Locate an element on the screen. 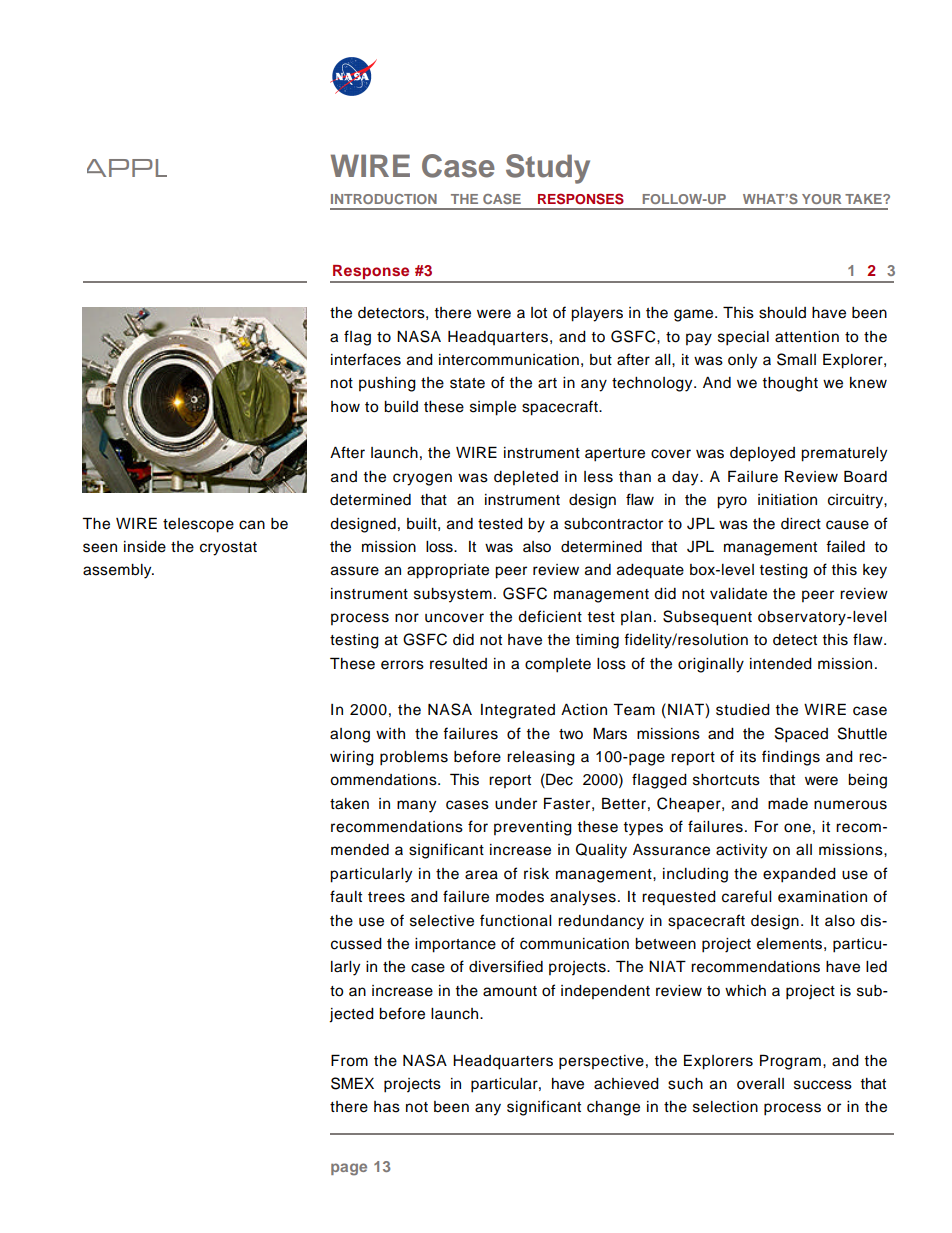 This screenshot has height=1233, width=952. appropriate is located at coordinates (448, 571).
